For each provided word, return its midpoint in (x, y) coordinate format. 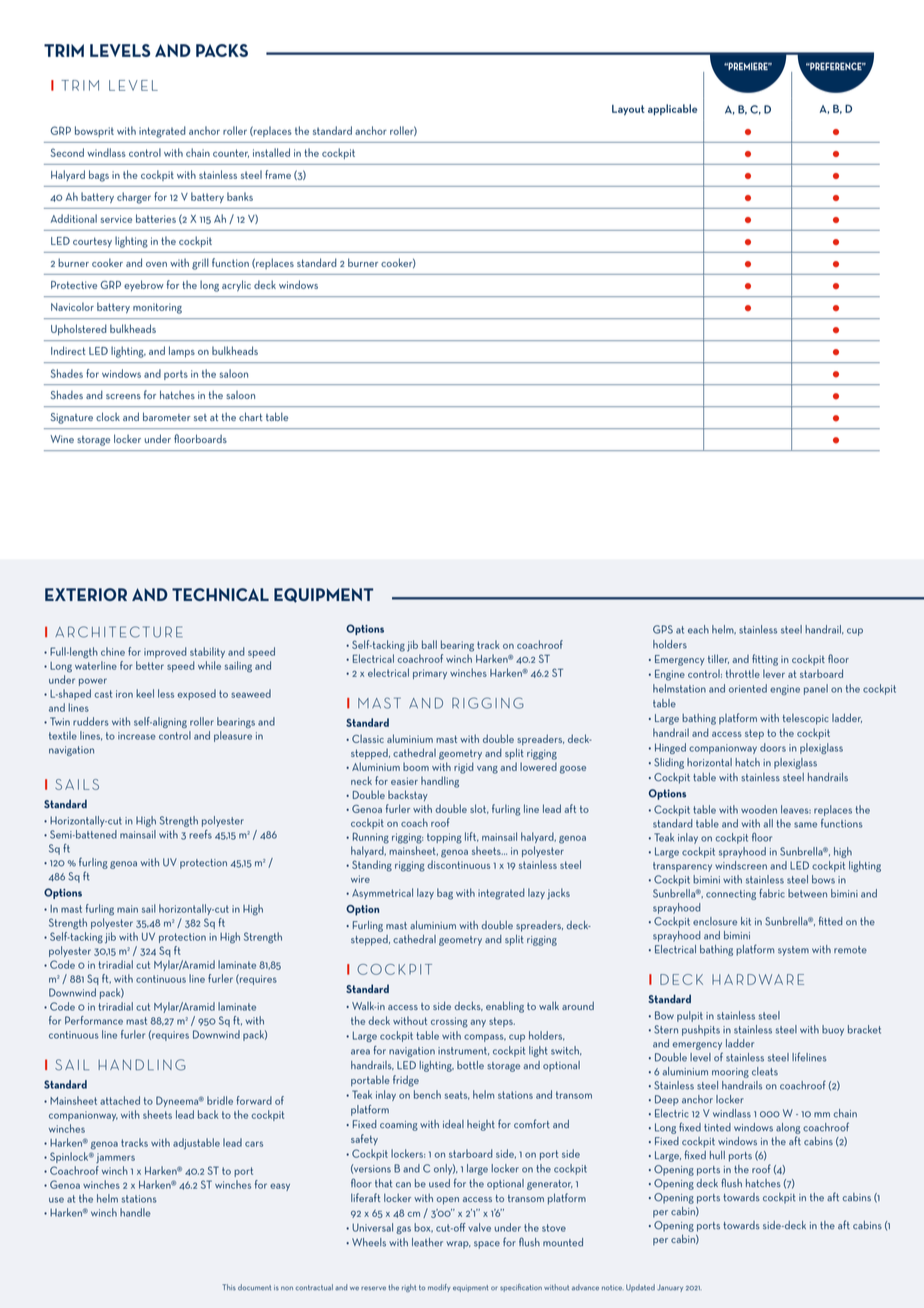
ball (429, 644)
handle (135, 1212)
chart (251, 416)
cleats (765, 1071)
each (698, 629)
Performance (94, 1020)
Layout (628, 110)
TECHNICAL (220, 594)
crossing (449, 1022)
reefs (200, 834)
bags (99, 176)
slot (479, 809)
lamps (182, 352)
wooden (759, 809)
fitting (765, 660)
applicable (672, 110)
